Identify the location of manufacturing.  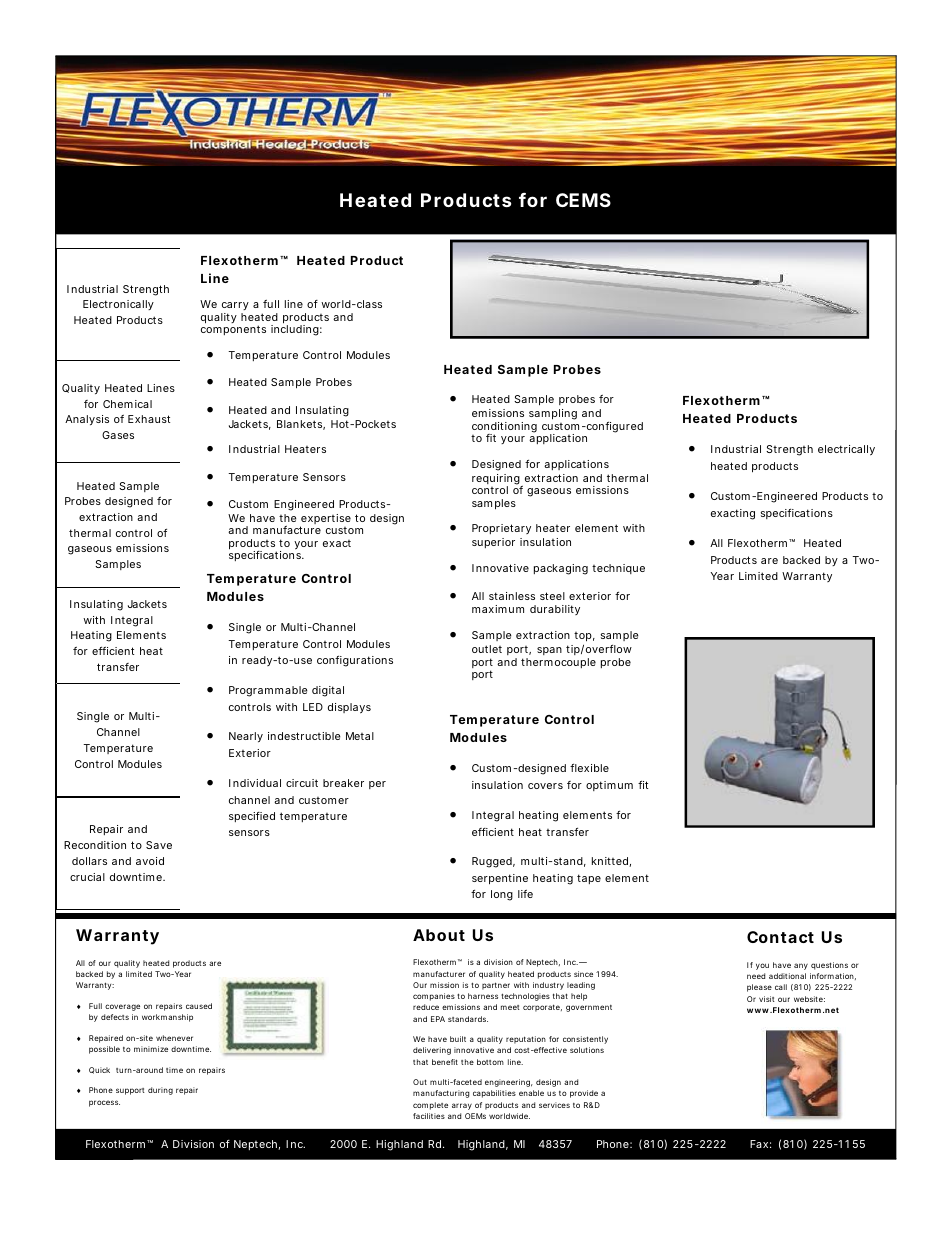
(441, 1094).
